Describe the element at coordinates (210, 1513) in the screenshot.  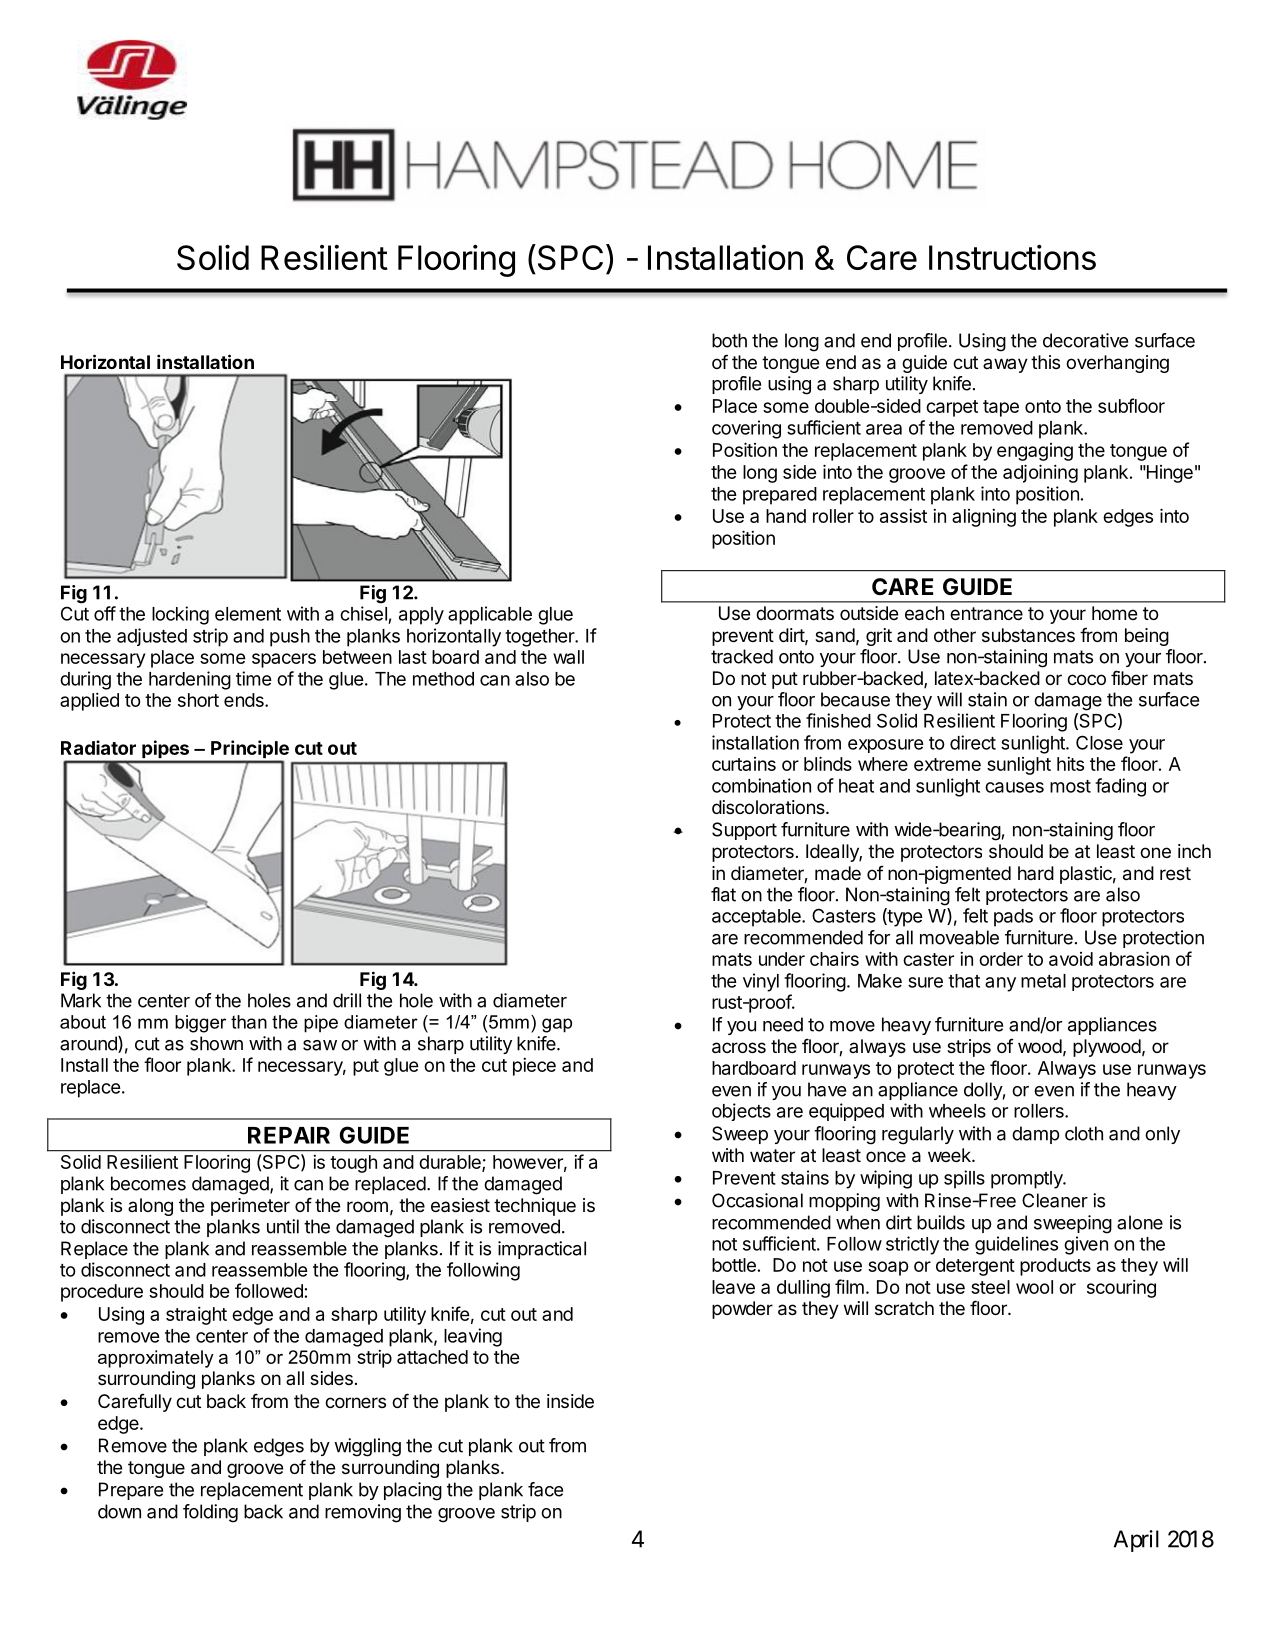
I see `folding` at that location.
